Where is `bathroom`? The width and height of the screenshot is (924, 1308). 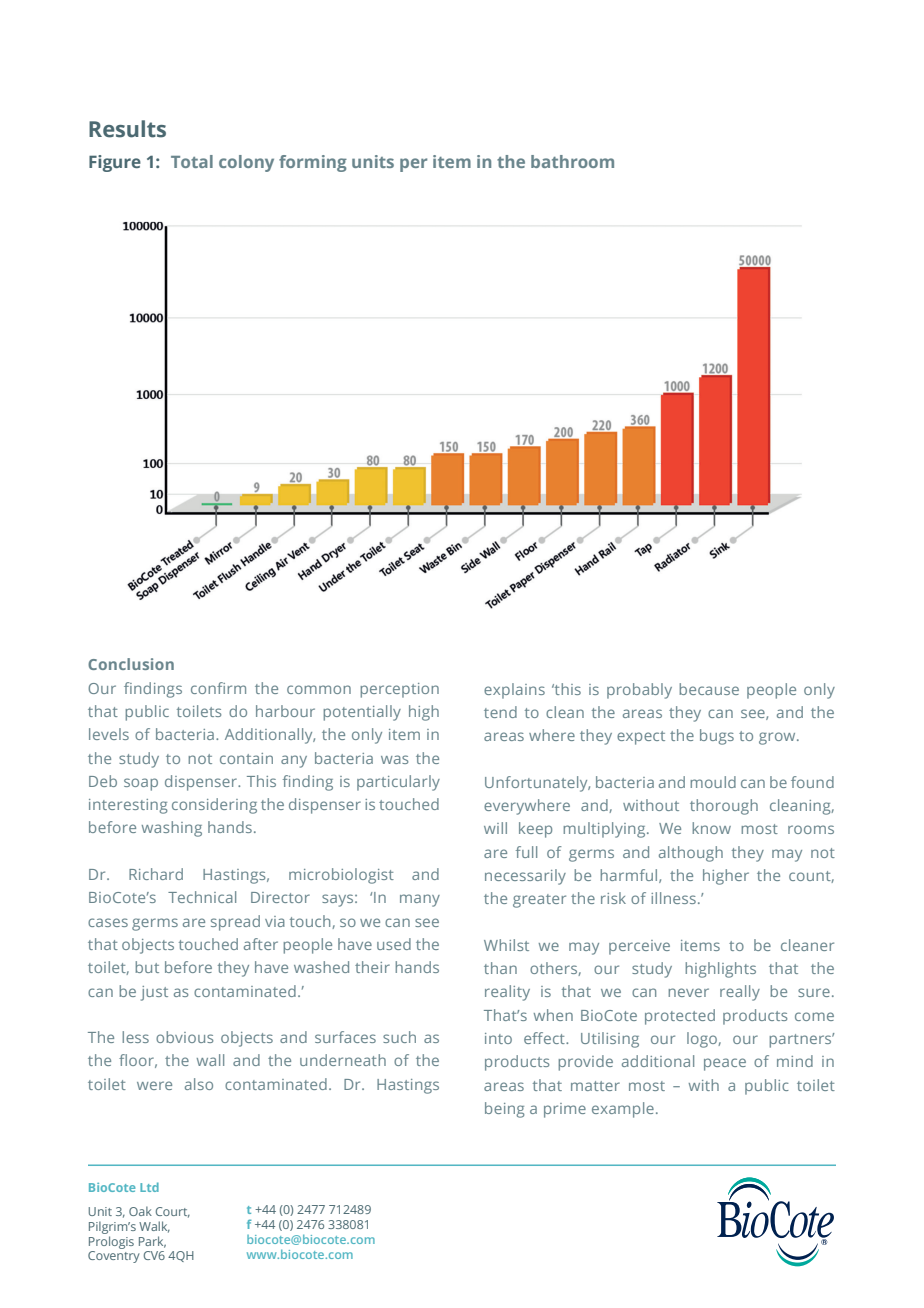 bathroom is located at coordinates (572, 161).
